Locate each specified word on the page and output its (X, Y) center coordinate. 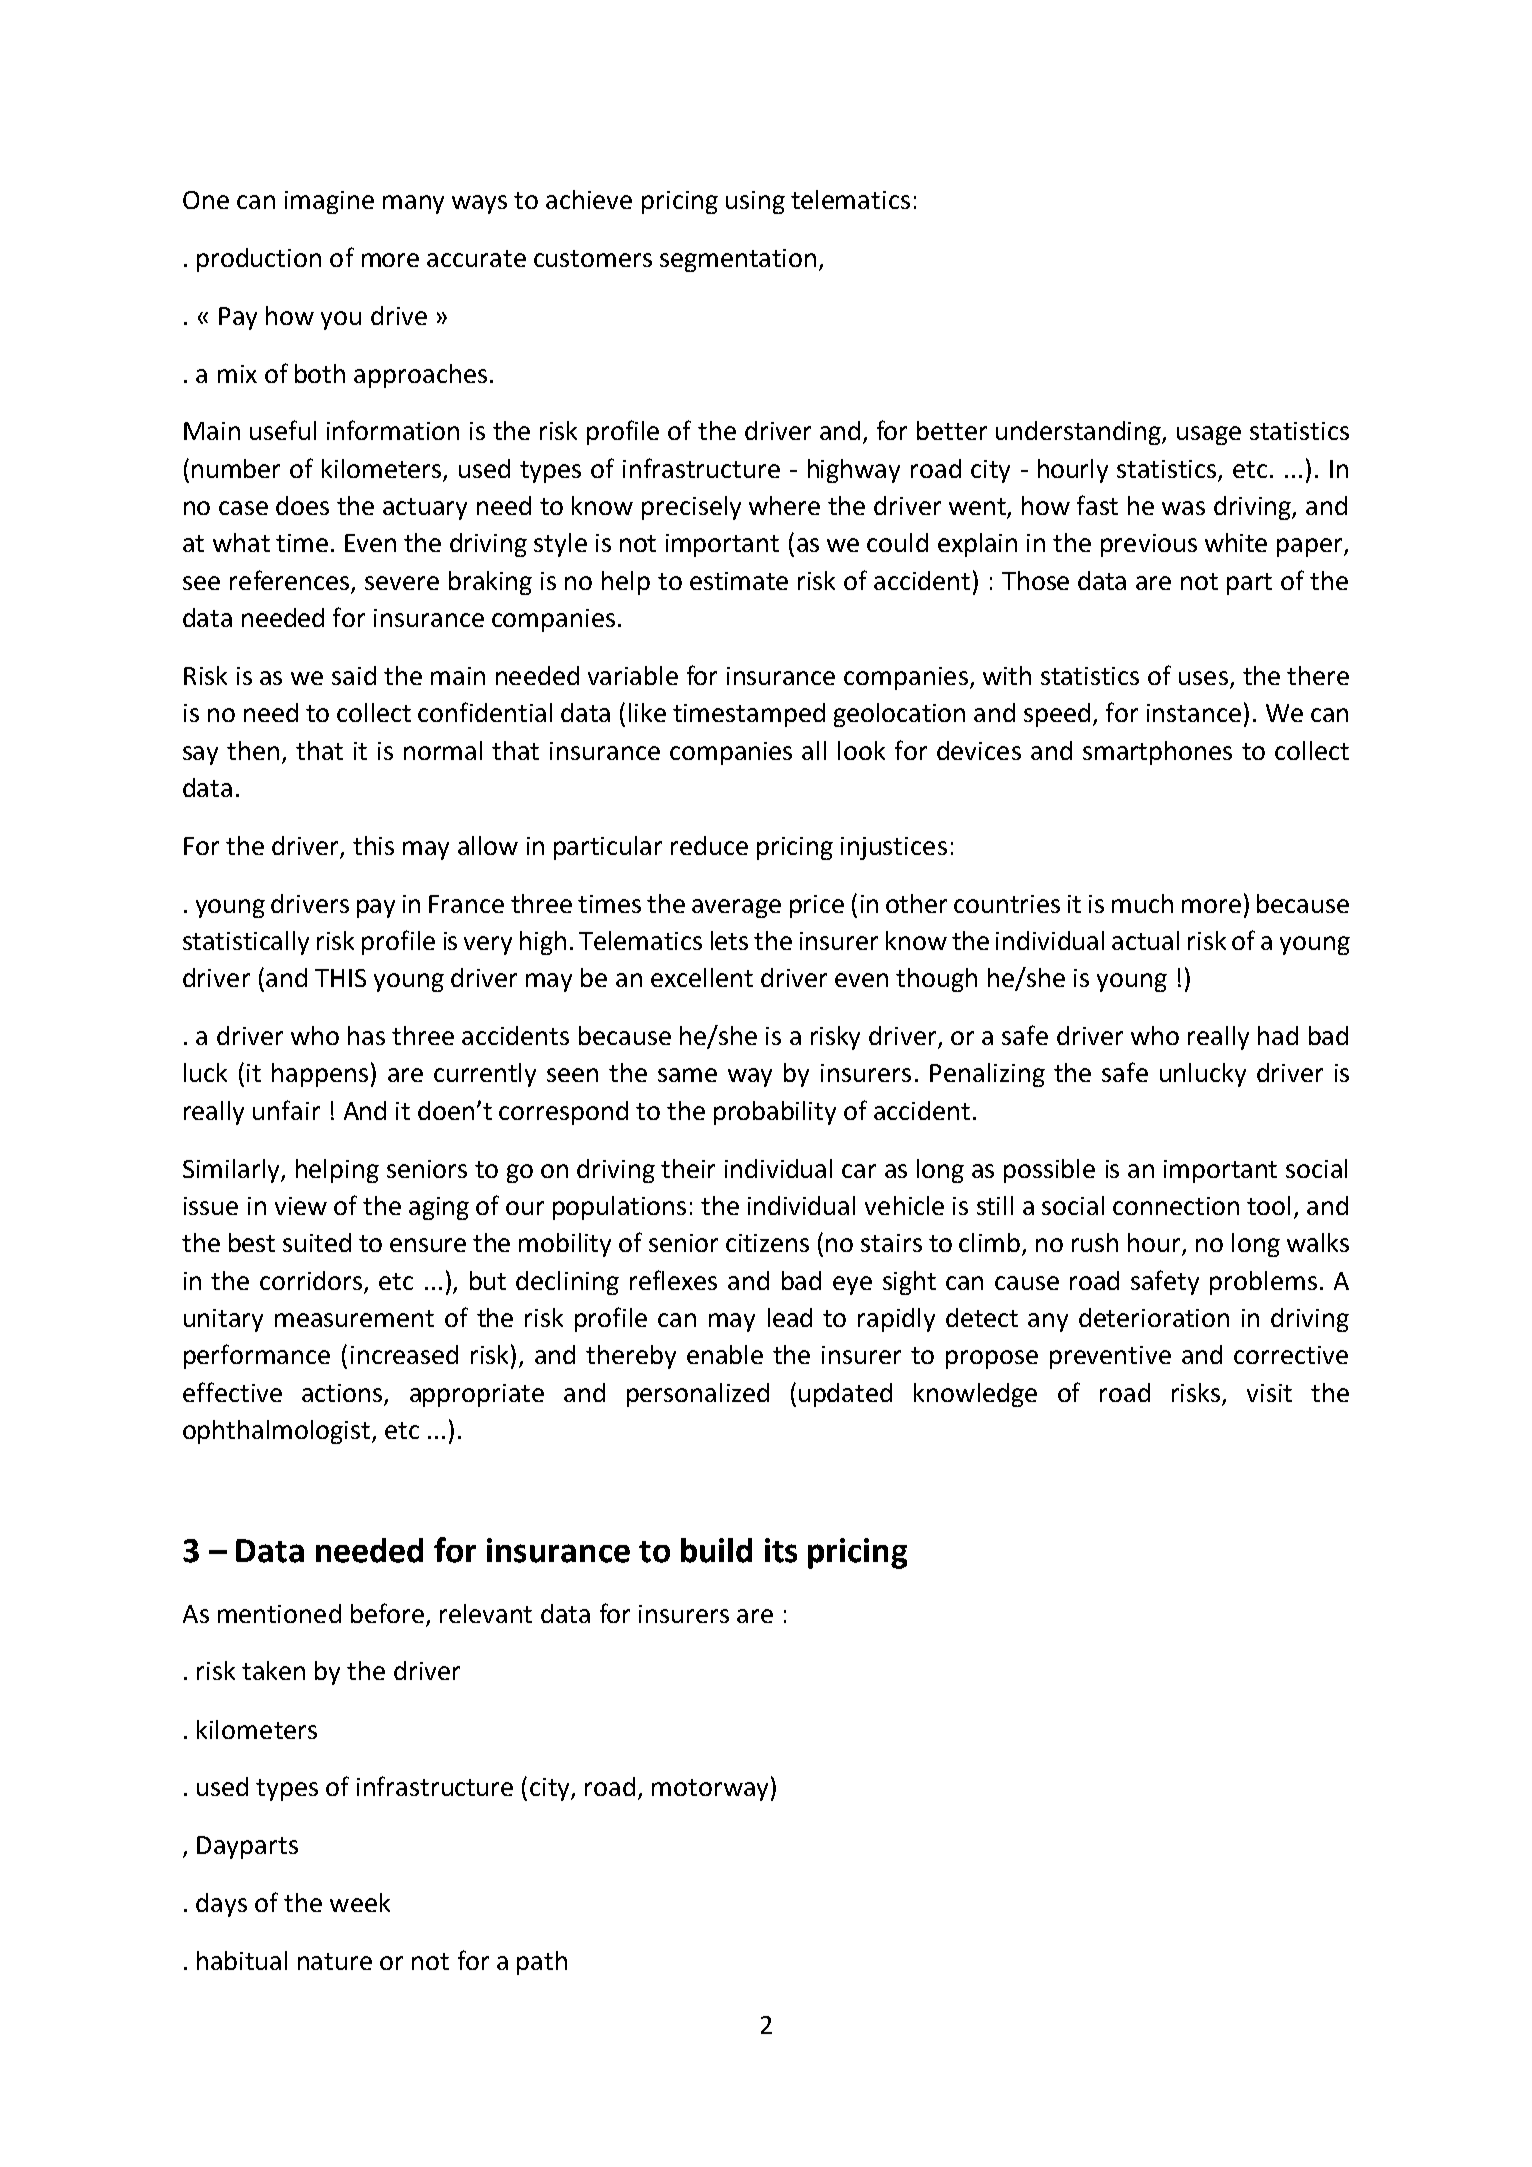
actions (342, 1393)
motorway (710, 1790)
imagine (329, 202)
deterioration (1154, 1317)
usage (1209, 435)
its (781, 1550)
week (360, 1902)
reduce (709, 845)
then (253, 750)
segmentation (738, 260)
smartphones (1157, 753)
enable (725, 1354)
